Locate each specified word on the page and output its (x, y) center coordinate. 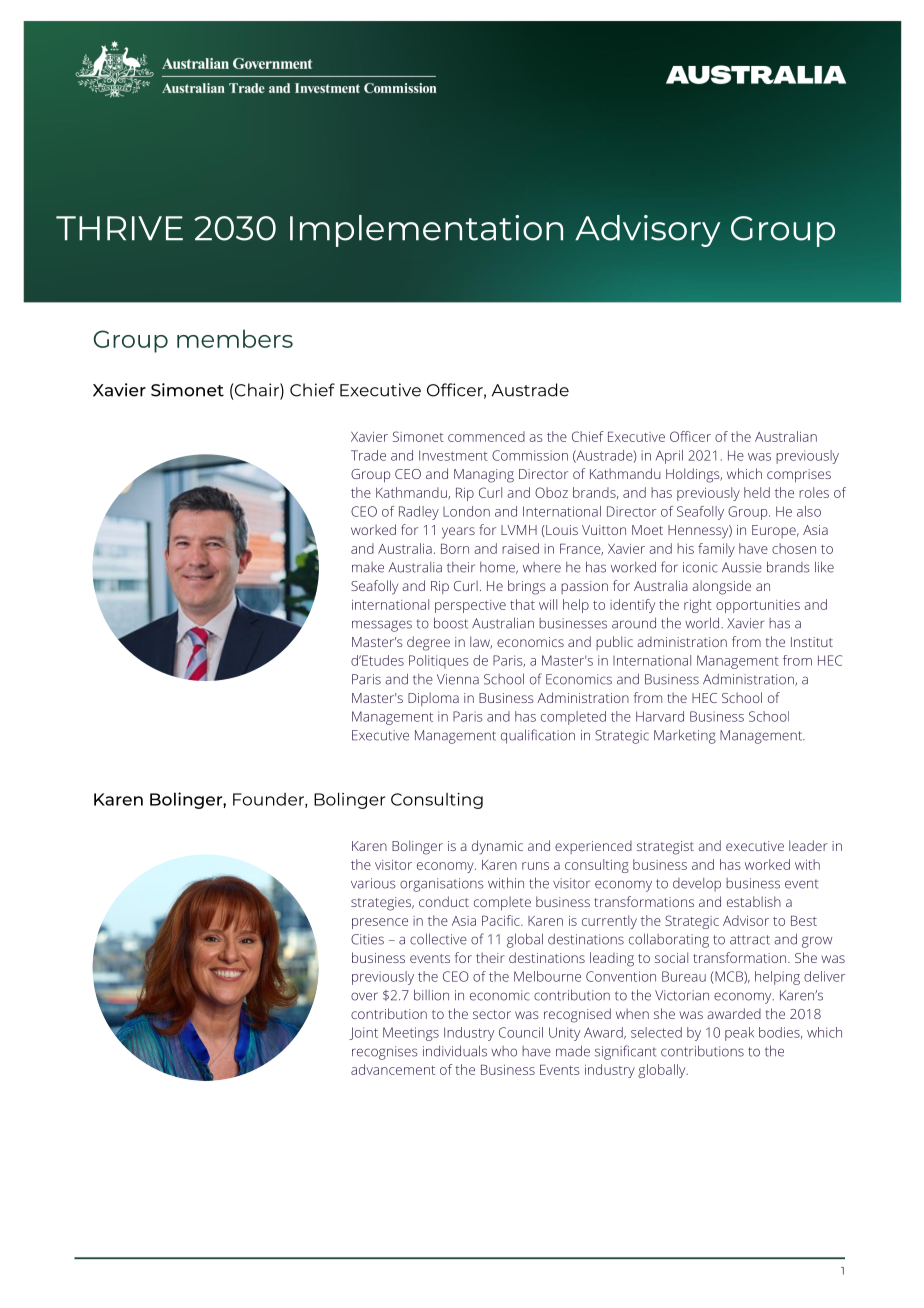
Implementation (426, 231)
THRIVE (119, 228)
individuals (455, 1051)
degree (428, 643)
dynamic (497, 847)
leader (808, 845)
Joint (363, 1033)
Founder (269, 800)
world (702, 623)
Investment (453, 455)
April (669, 457)
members (235, 338)
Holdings (693, 475)
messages (382, 626)
